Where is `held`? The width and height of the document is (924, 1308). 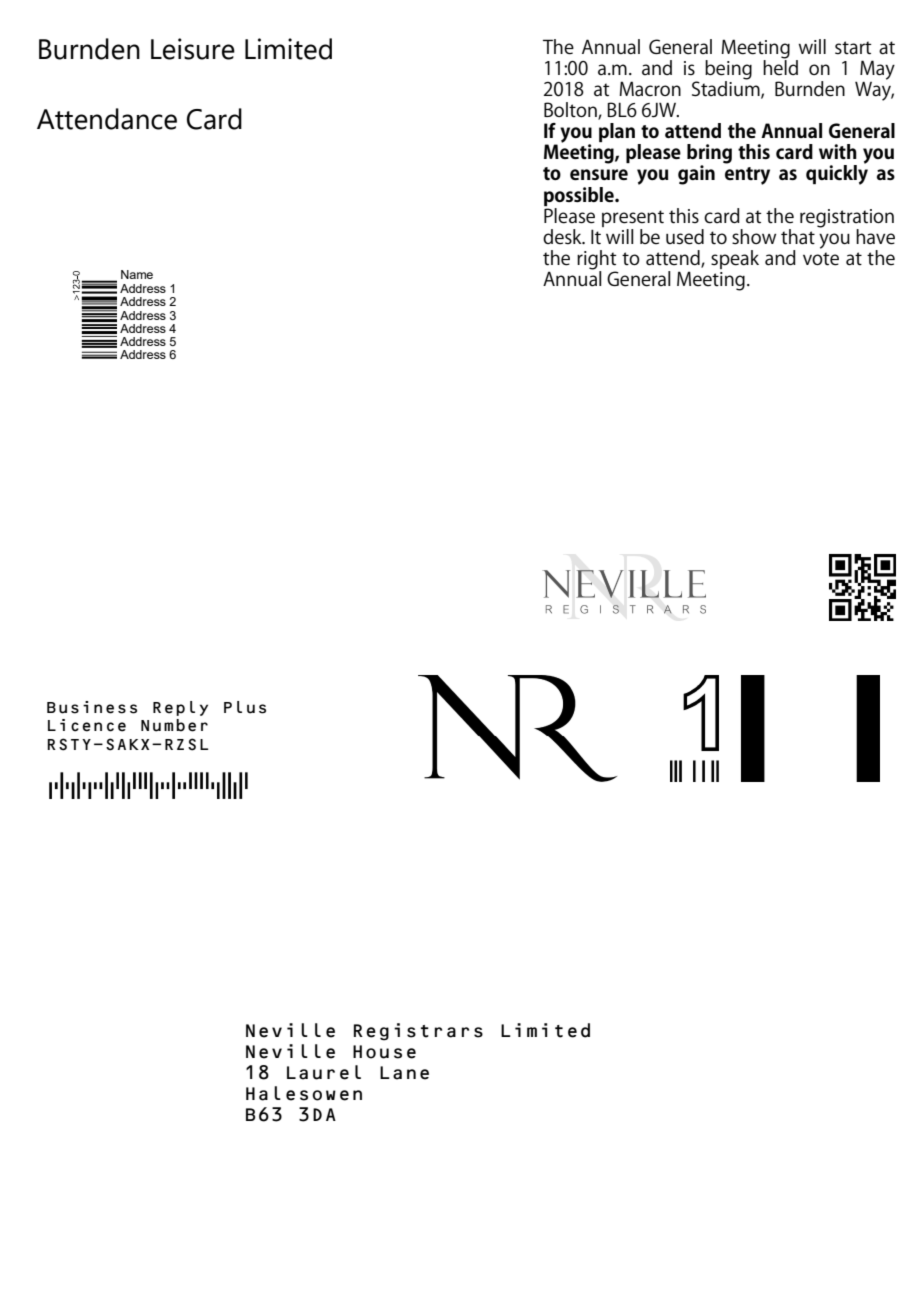 held is located at coordinates (780, 66).
